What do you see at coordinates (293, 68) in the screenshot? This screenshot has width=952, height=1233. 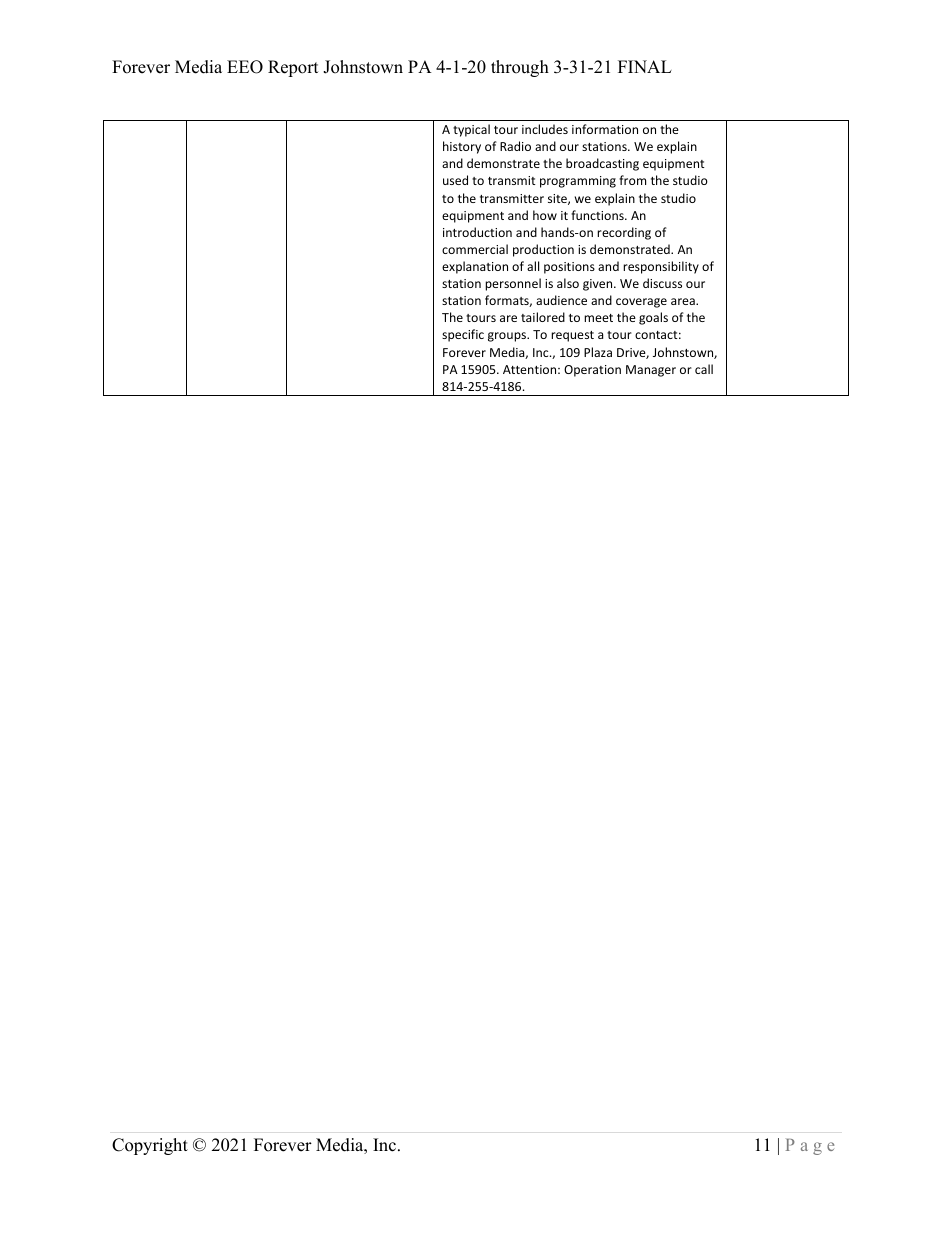 I see `Report` at bounding box center [293, 68].
